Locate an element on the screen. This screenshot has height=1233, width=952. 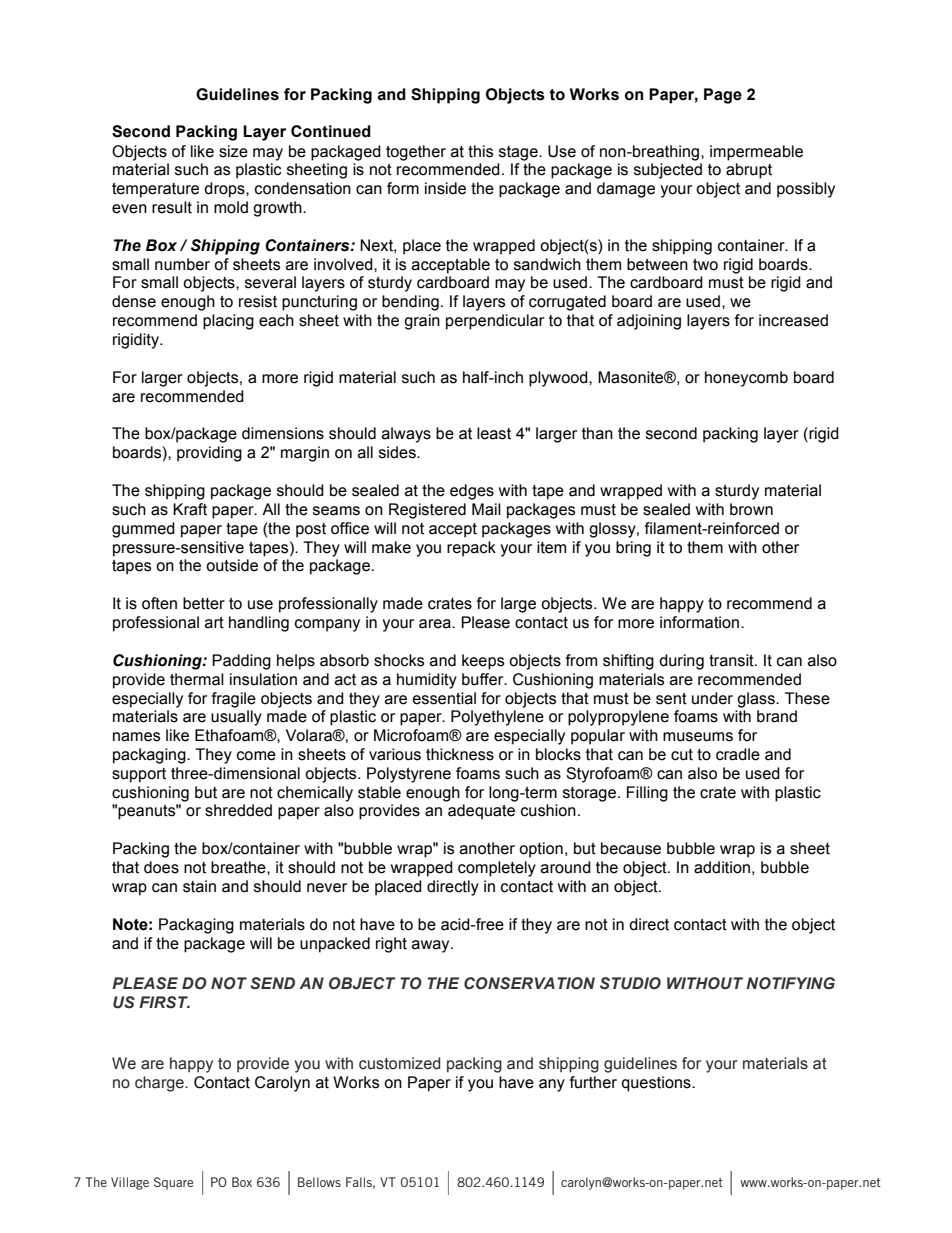
brown is located at coordinates (751, 509).
